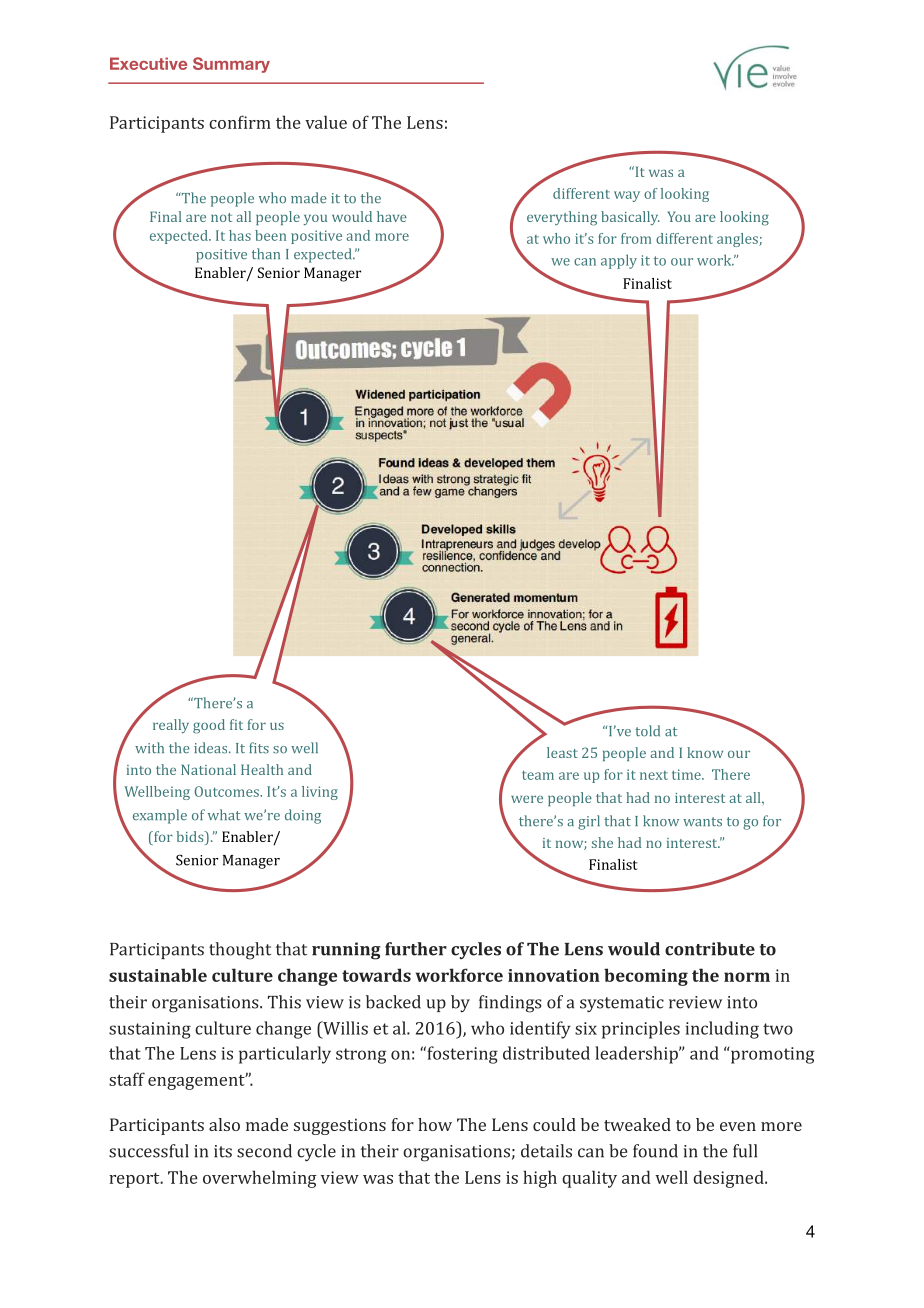  I want to click on further, so click(416, 949).
